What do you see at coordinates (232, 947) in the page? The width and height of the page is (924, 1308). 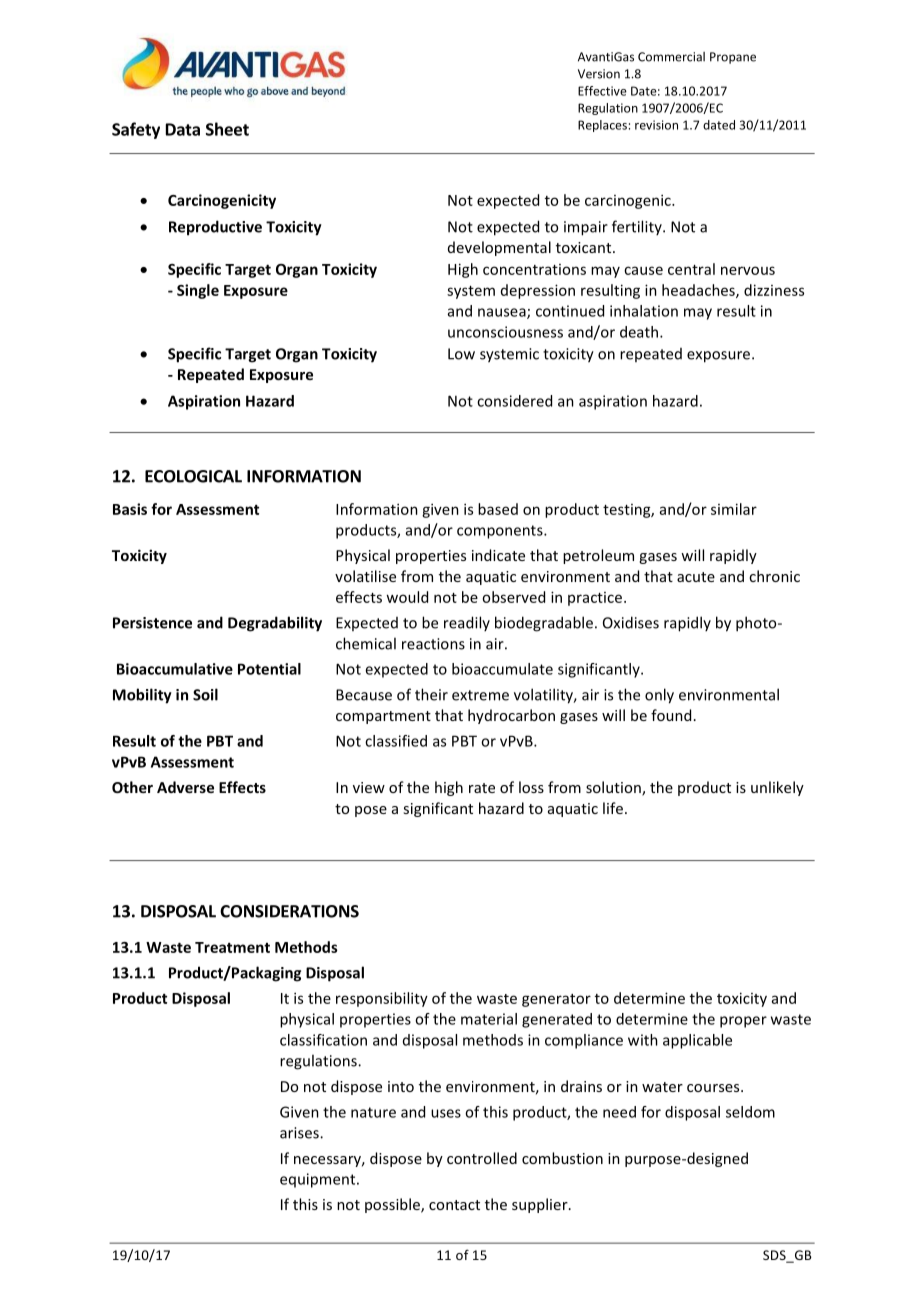 I see `Treatment` at bounding box center [232, 947].
